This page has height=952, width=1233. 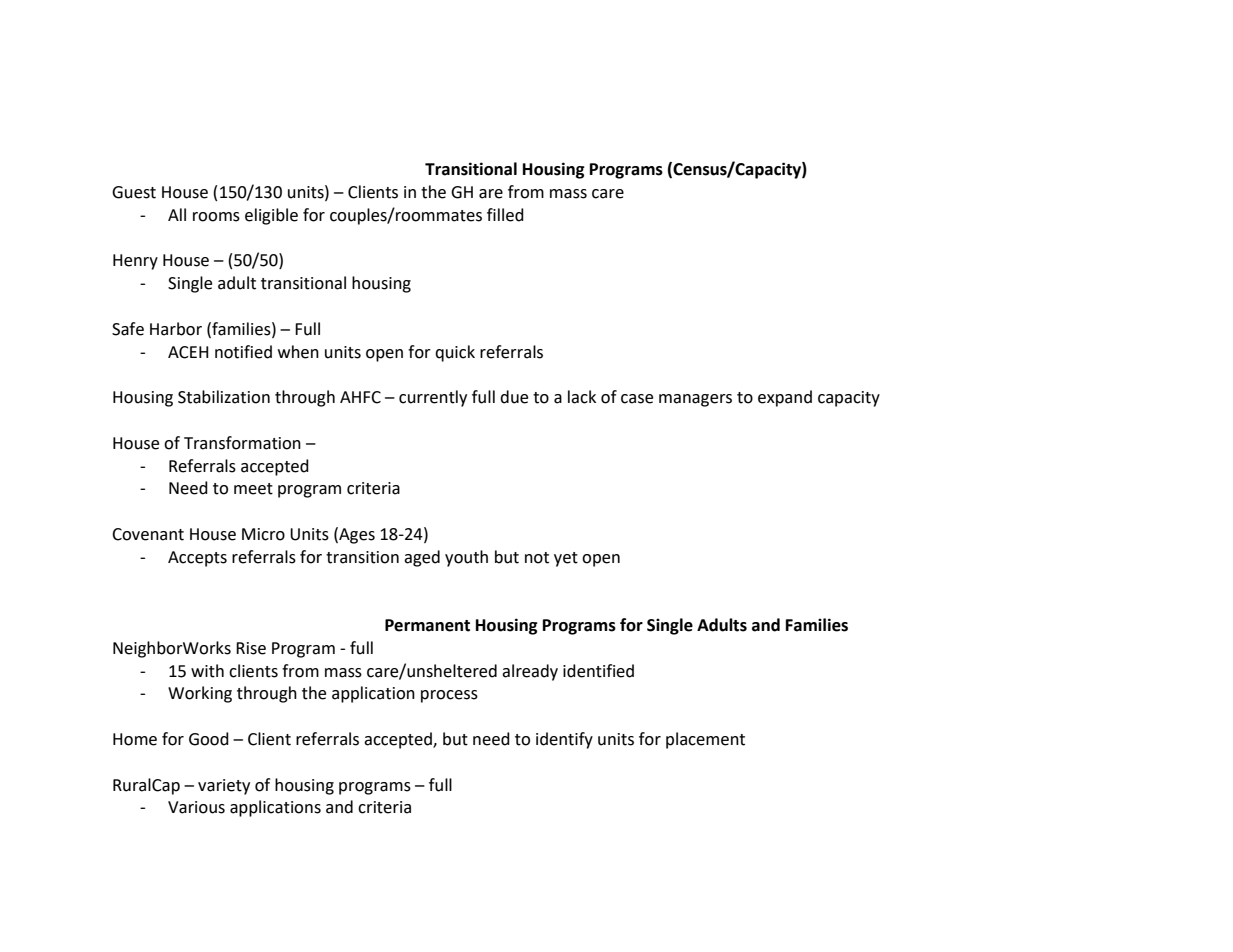 I want to click on quick, so click(x=455, y=353).
